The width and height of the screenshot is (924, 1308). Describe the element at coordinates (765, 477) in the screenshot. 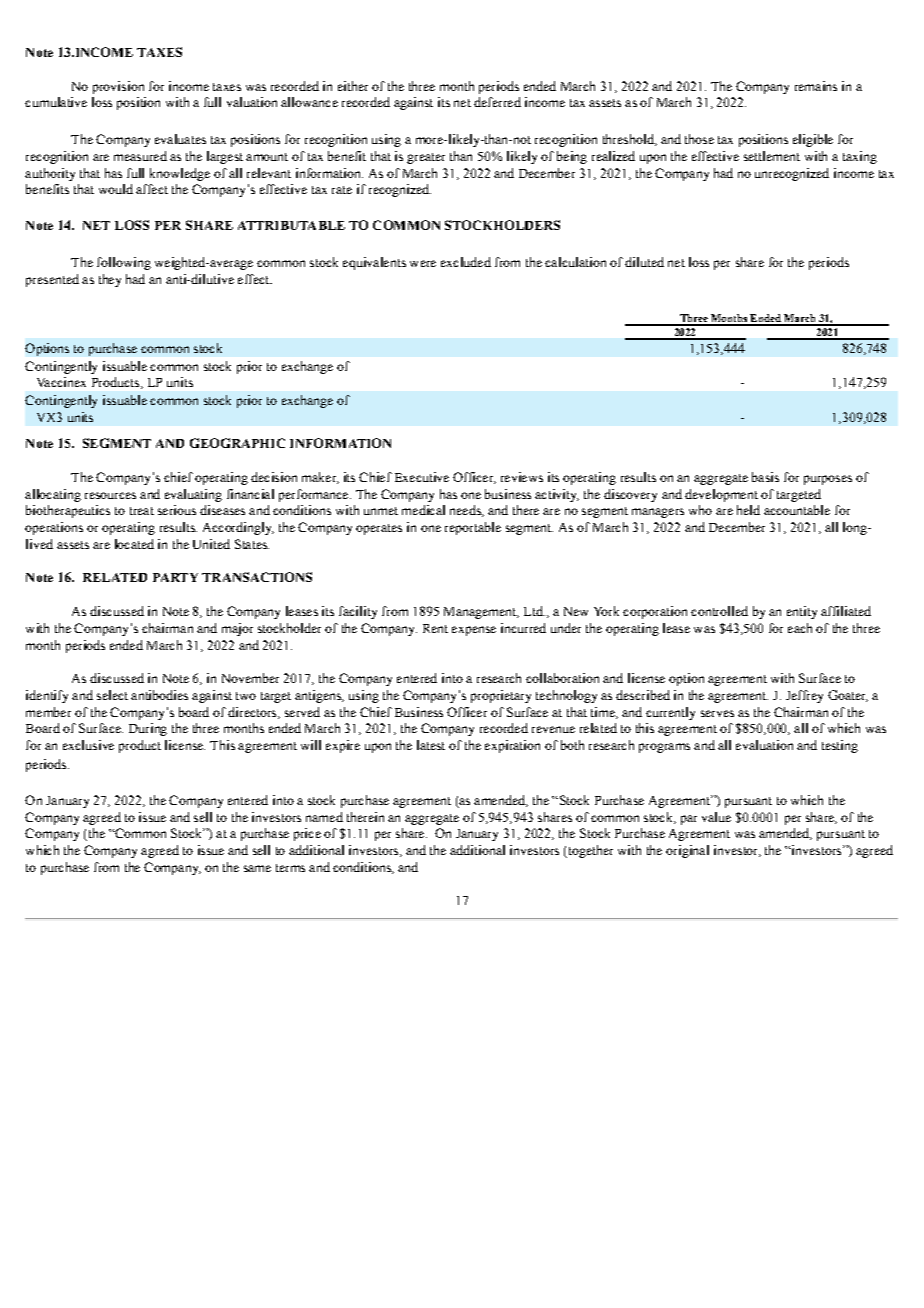

I see `basis` at that location.
